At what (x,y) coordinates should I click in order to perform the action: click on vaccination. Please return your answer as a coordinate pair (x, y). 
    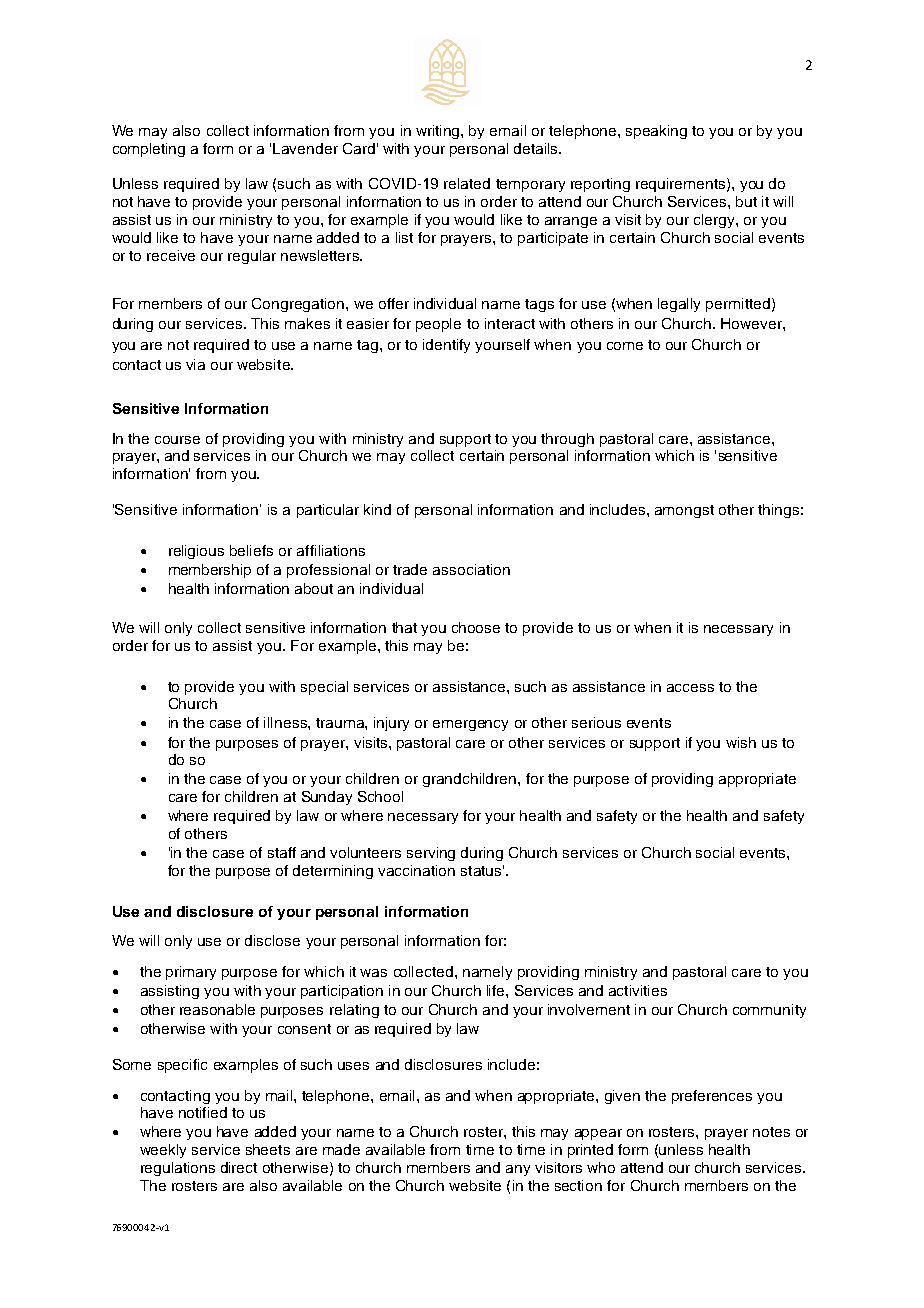
    Looking at the image, I should click on (416, 870).
